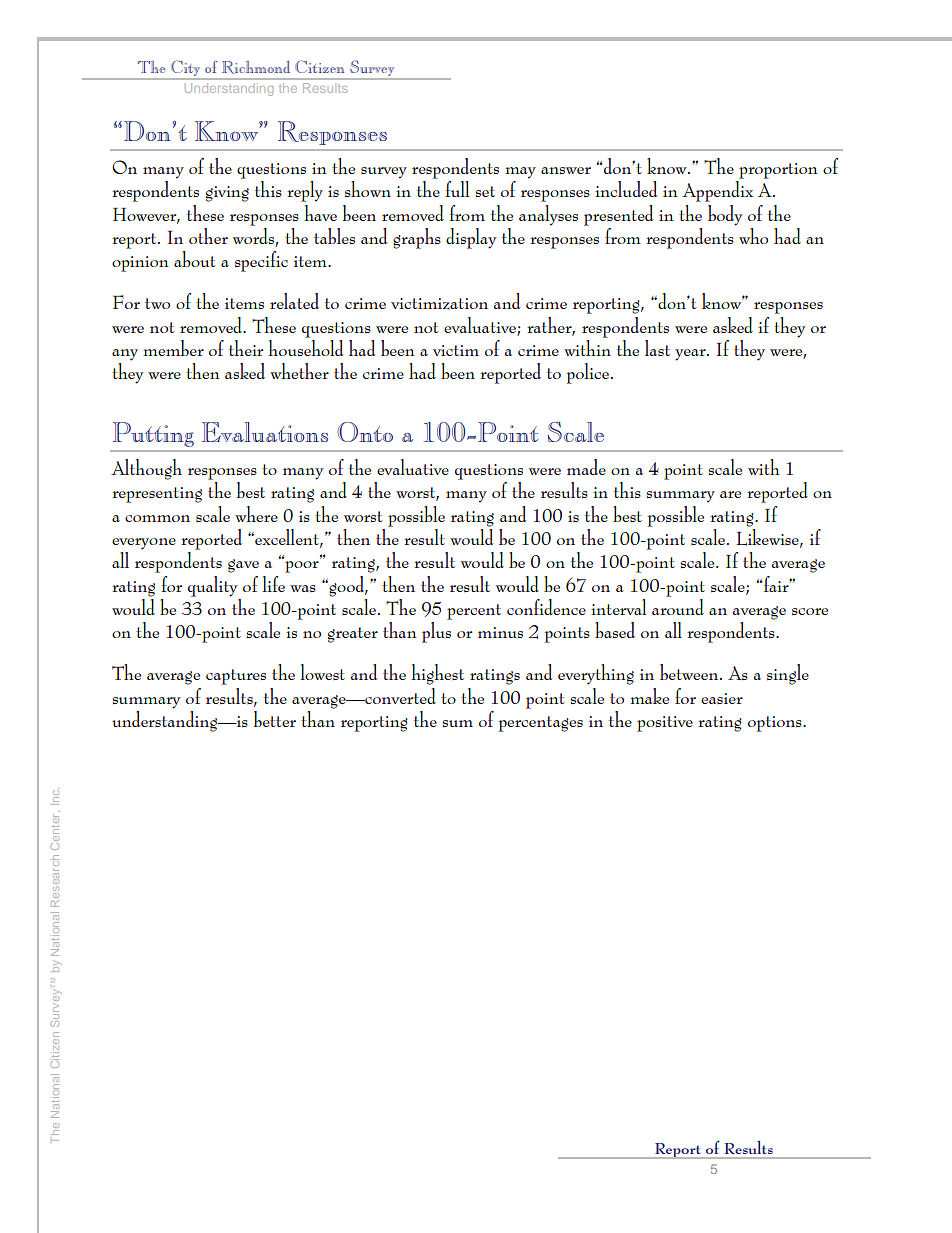 The image size is (952, 1233). What do you see at coordinates (236, 677) in the screenshot?
I see `captures` at bounding box center [236, 677].
